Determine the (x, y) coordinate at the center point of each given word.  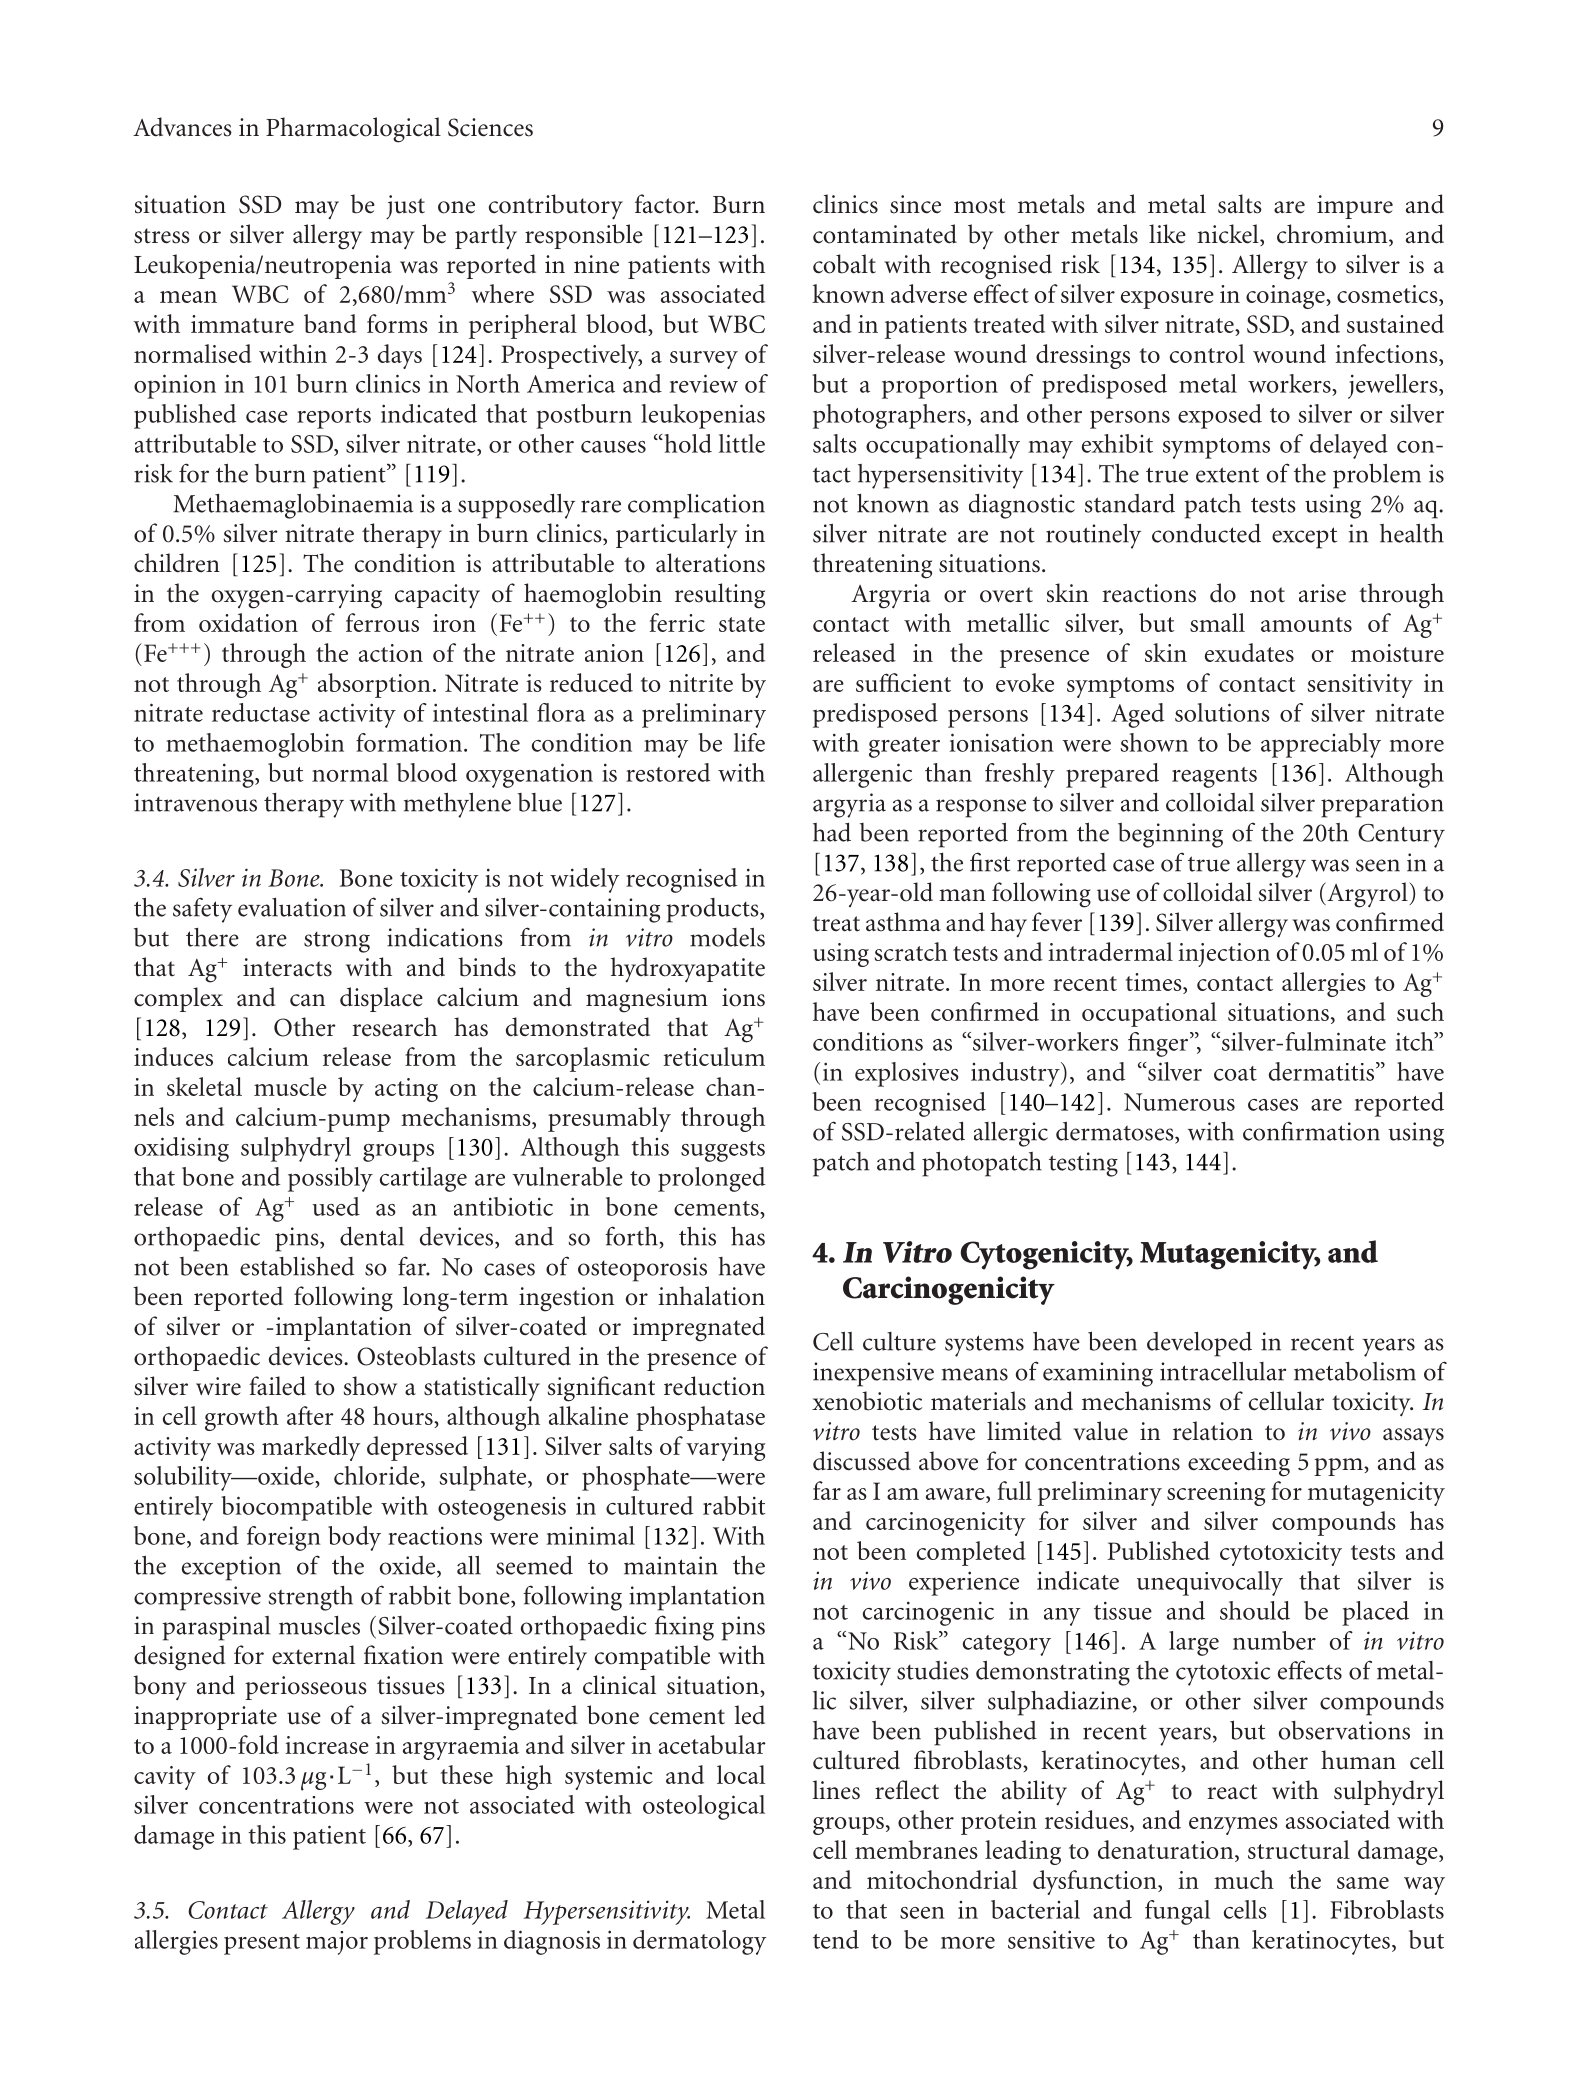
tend (836, 1939)
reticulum (714, 1056)
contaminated (885, 234)
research (394, 1027)
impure (1355, 207)
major (337, 1943)
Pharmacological (353, 130)
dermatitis (1323, 1071)
